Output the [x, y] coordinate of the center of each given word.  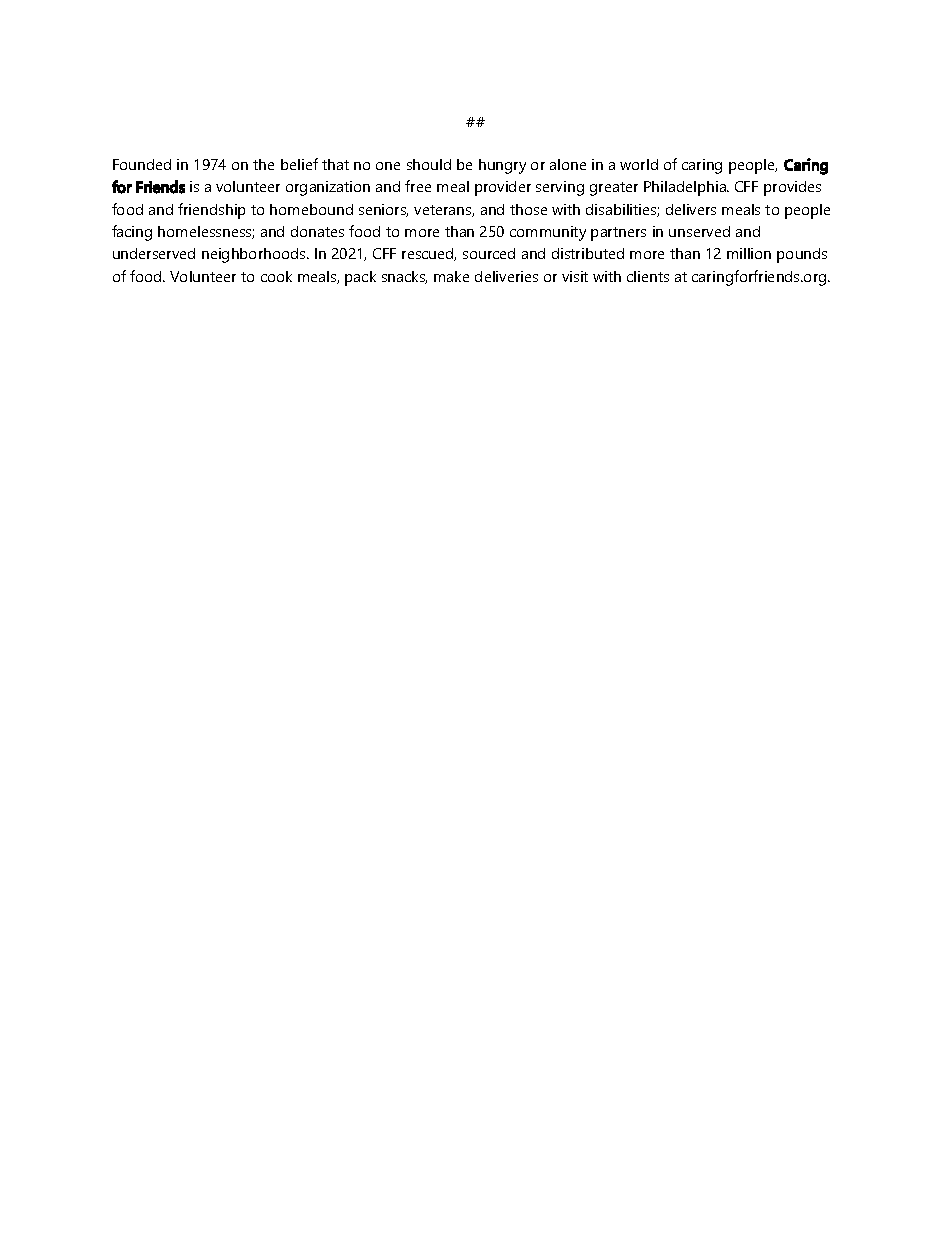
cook [276, 276]
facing [132, 233]
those [528, 209]
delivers [691, 209]
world [639, 164]
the [263, 164]
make [451, 276]
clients [648, 276]
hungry [502, 166]
